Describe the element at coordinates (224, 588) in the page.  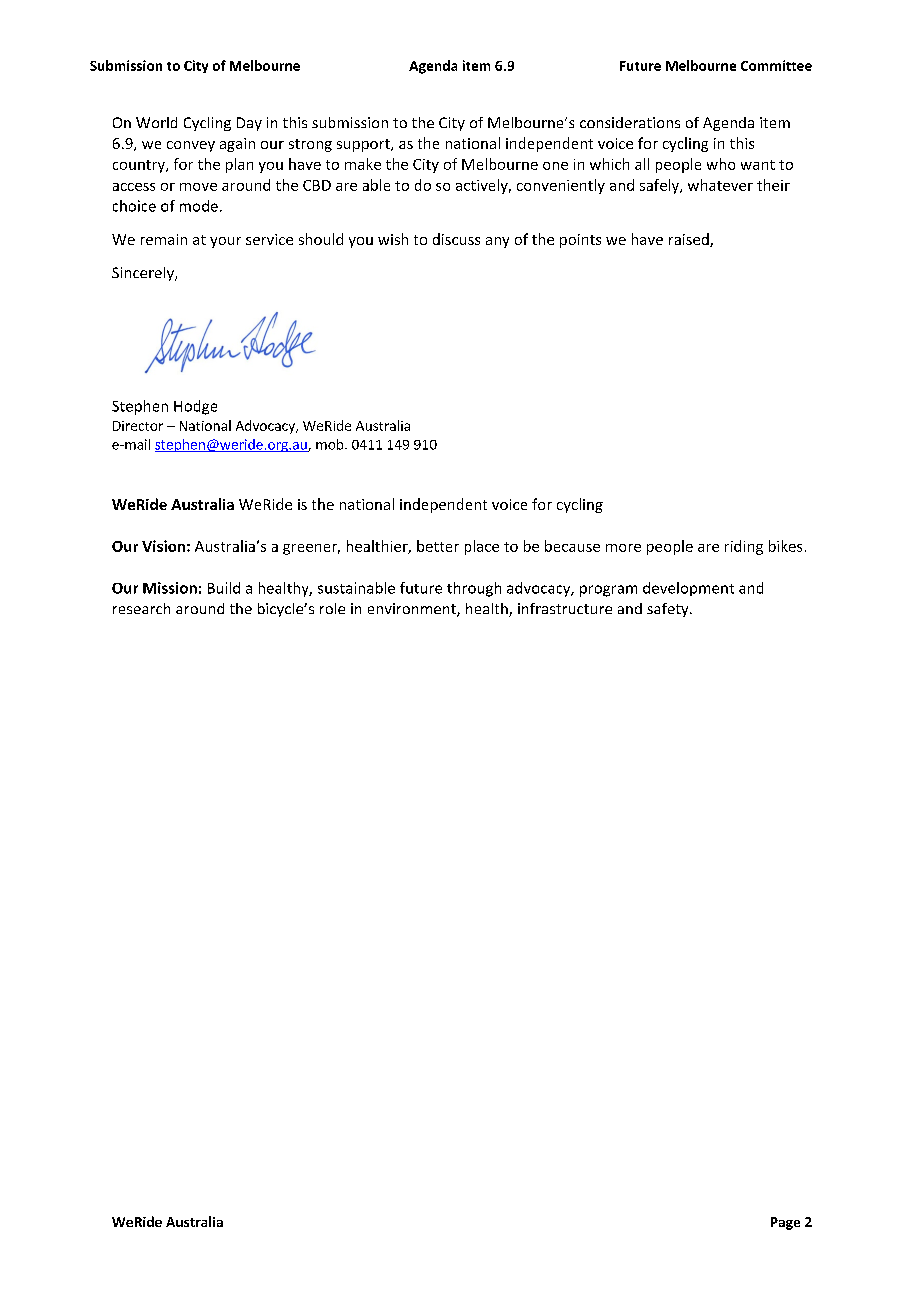
I see `Build` at that location.
